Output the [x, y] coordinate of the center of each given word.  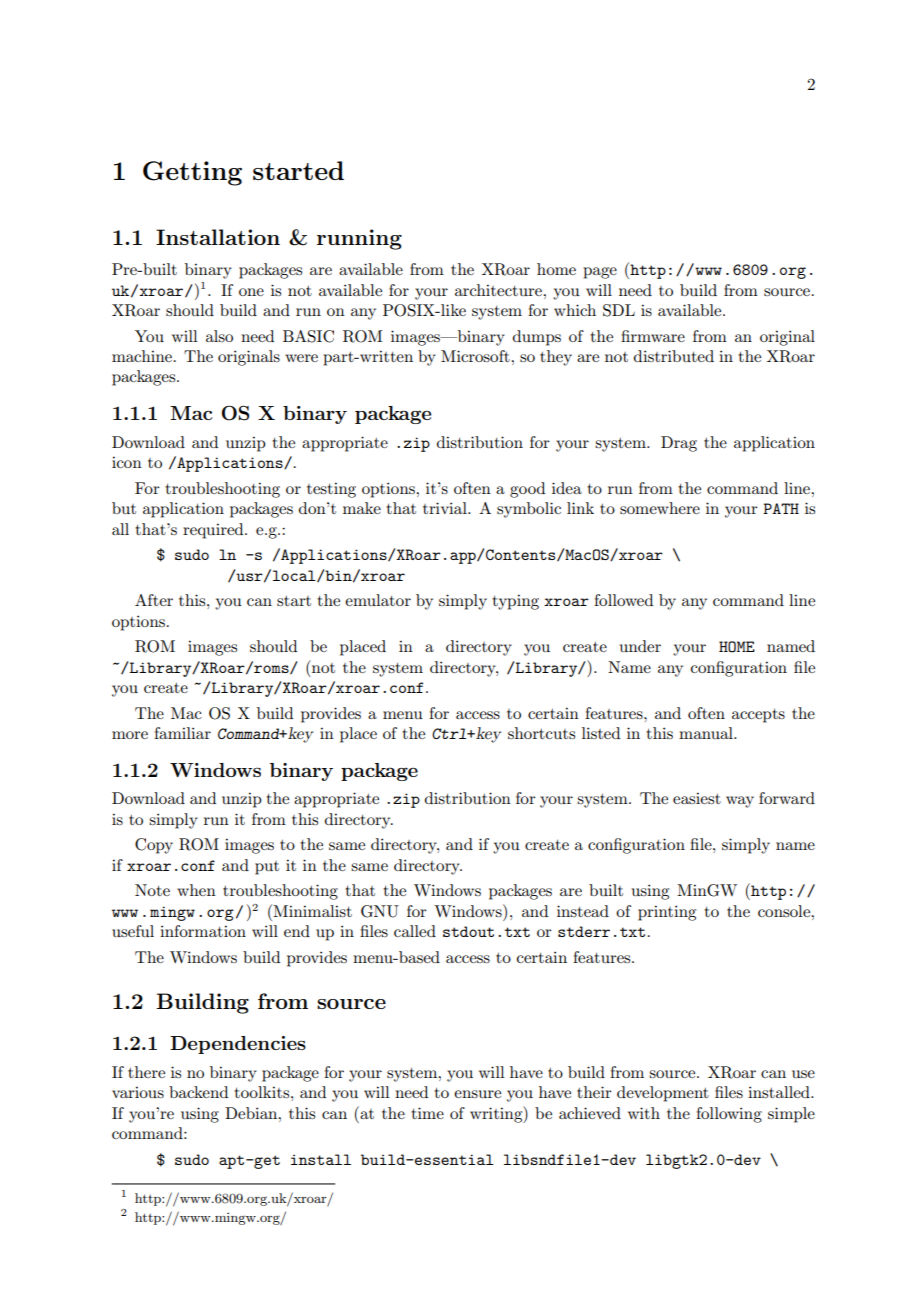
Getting [192, 173]
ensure [477, 1094]
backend [198, 1092]
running [359, 239]
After [154, 600]
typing [516, 602]
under [640, 646]
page [600, 273]
